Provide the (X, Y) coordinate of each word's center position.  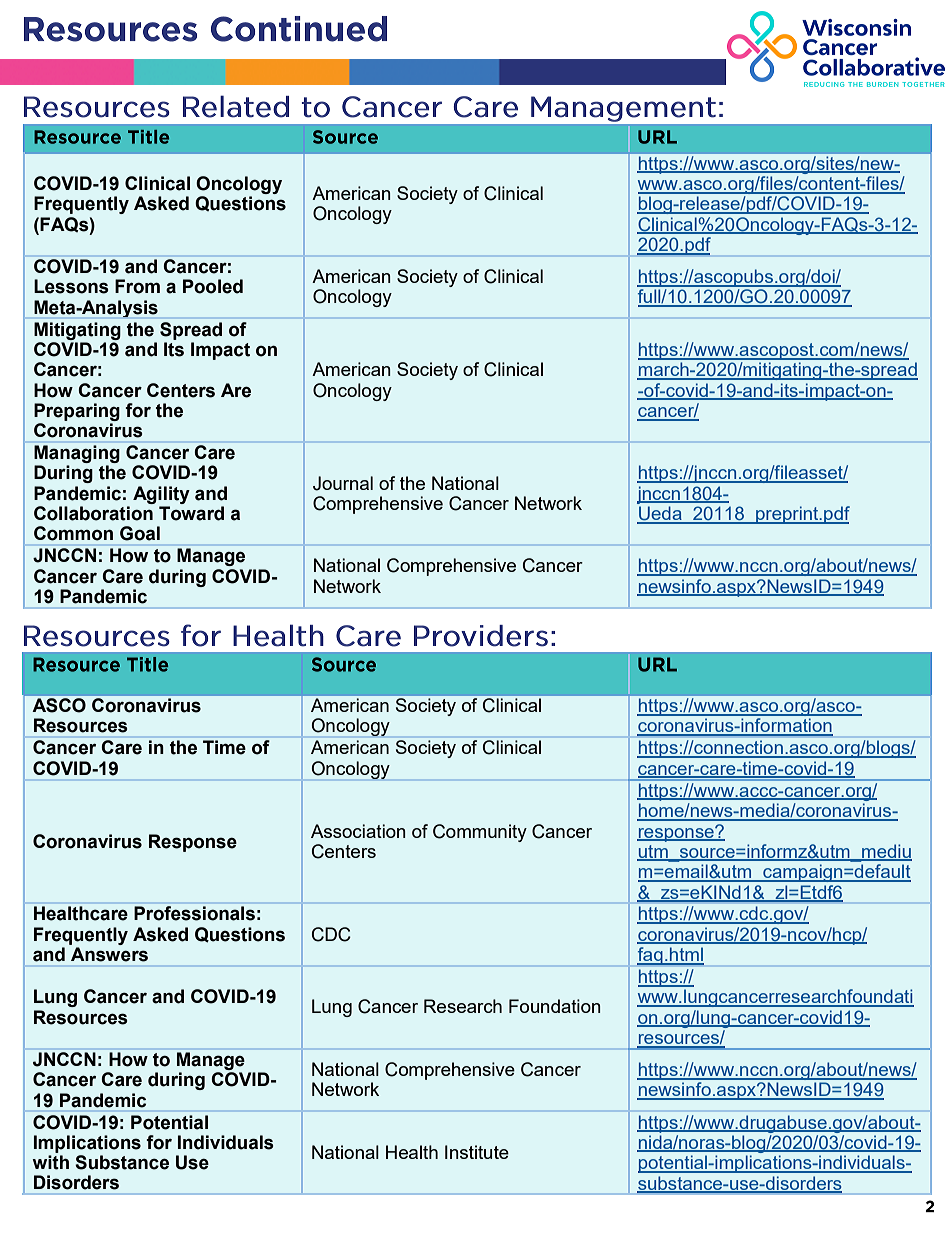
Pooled (213, 286)
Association (358, 831)
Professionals (194, 913)
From (137, 286)
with (50, 1162)
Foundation (555, 1006)
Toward (191, 513)
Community (480, 833)
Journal (343, 483)
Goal (140, 533)
